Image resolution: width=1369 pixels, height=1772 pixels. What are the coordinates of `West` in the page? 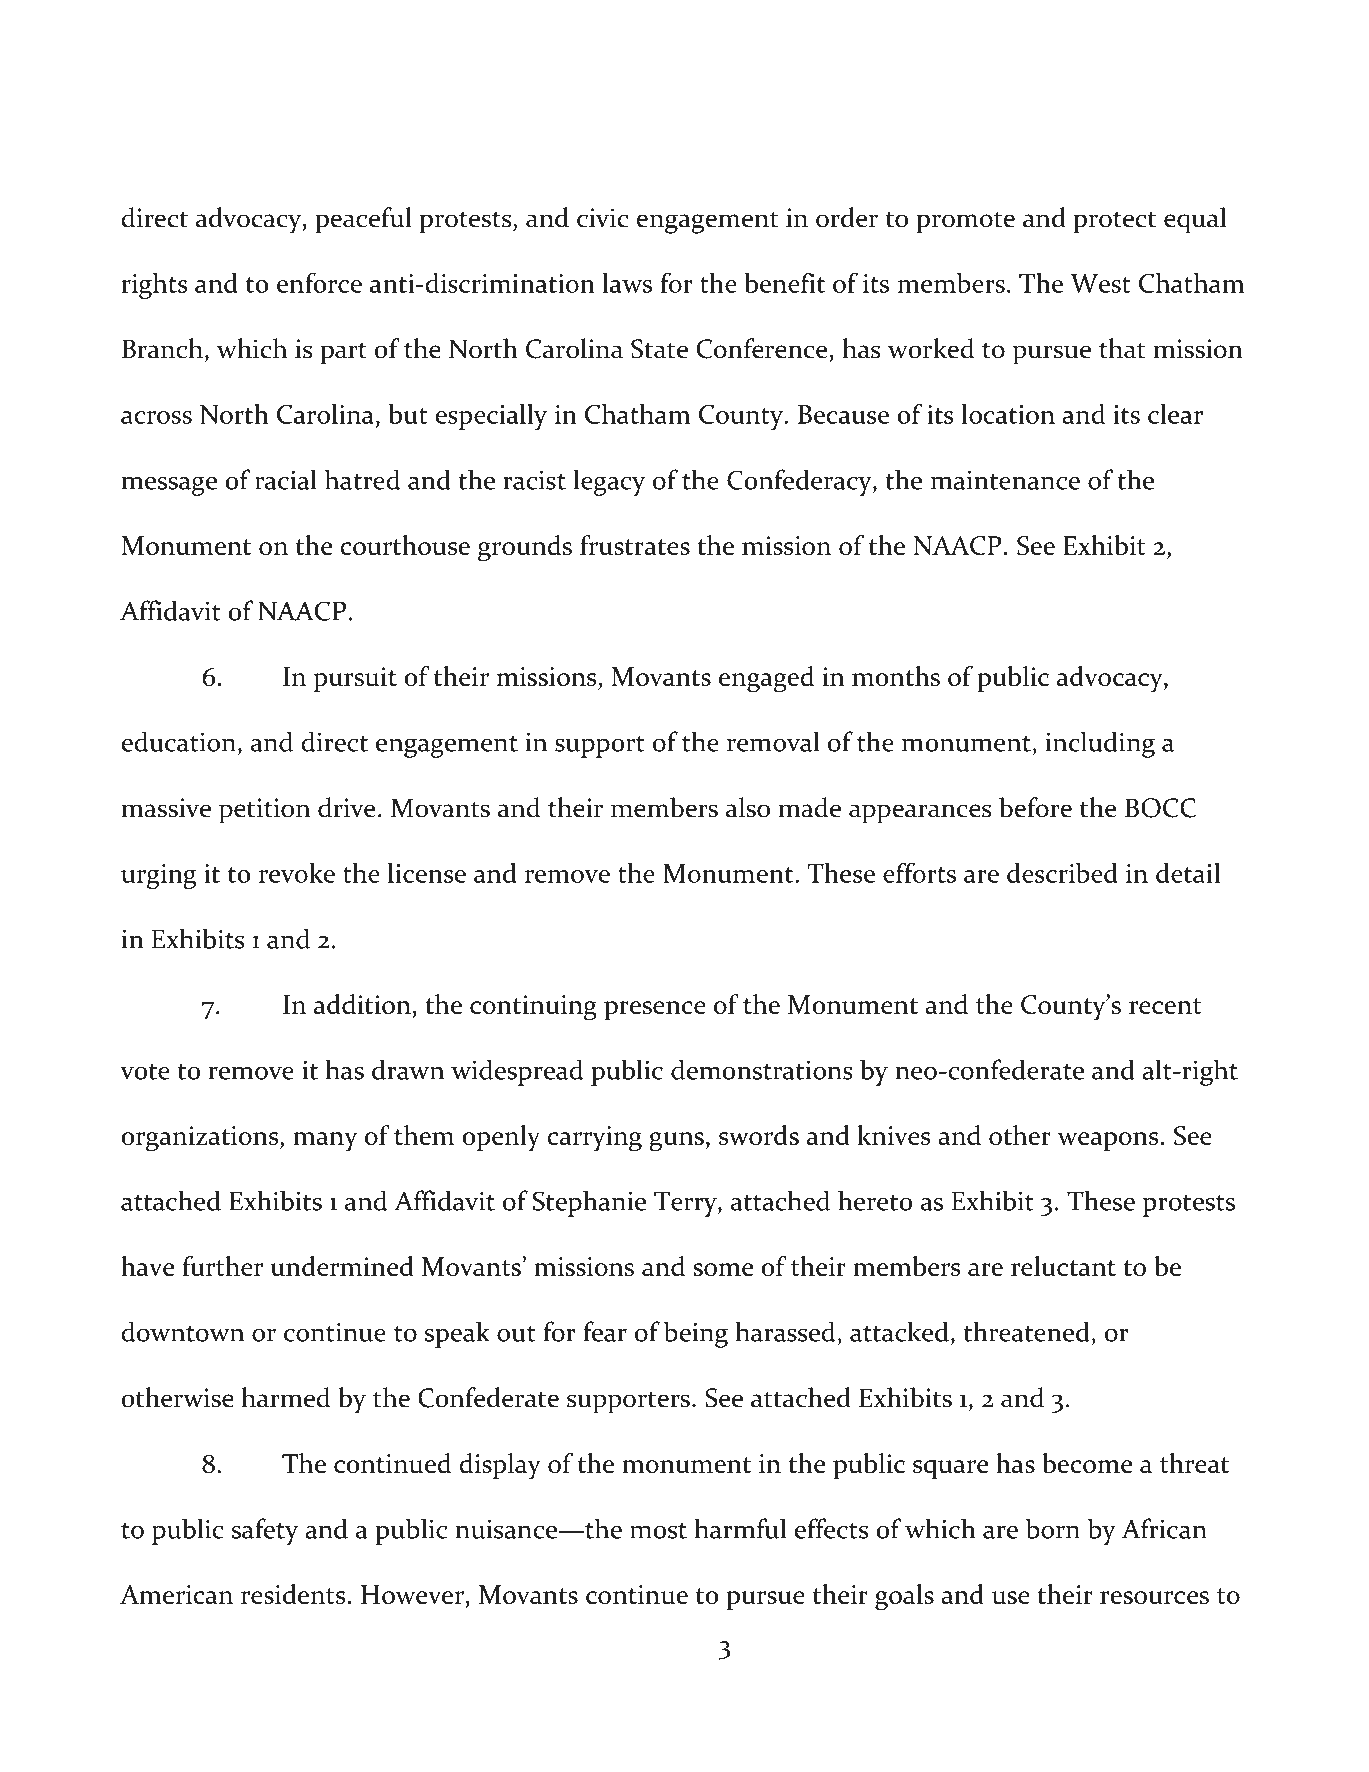 It's located at (1100, 283).
